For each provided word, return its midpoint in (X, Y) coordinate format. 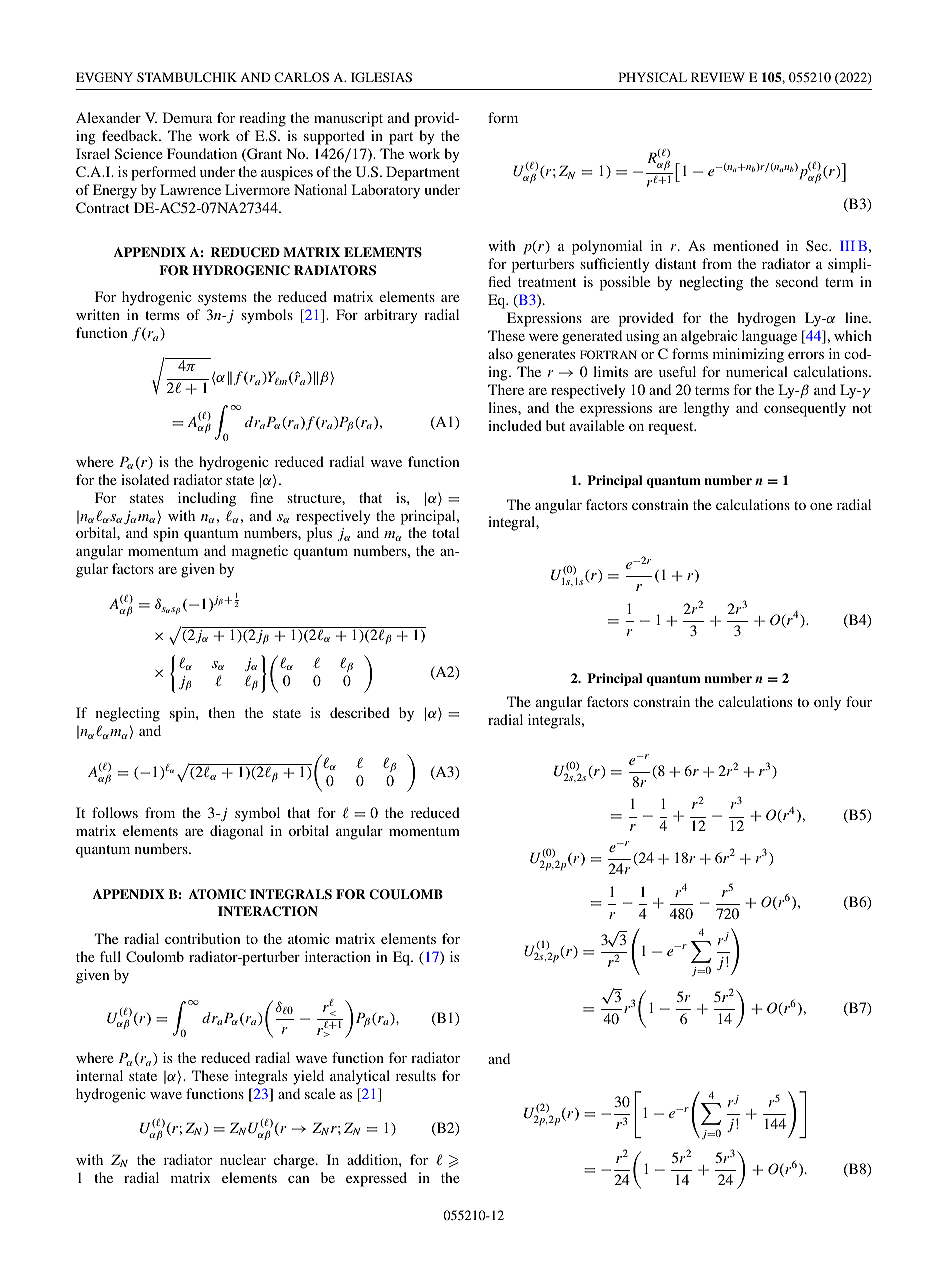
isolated (145, 479)
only (827, 703)
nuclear (243, 1159)
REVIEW (718, 77)
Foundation (202, 153)
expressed (376, 1179)
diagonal (236, 832)
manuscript (348, 119)
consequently (805, 409)
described (360, 712)
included (515, 425)
